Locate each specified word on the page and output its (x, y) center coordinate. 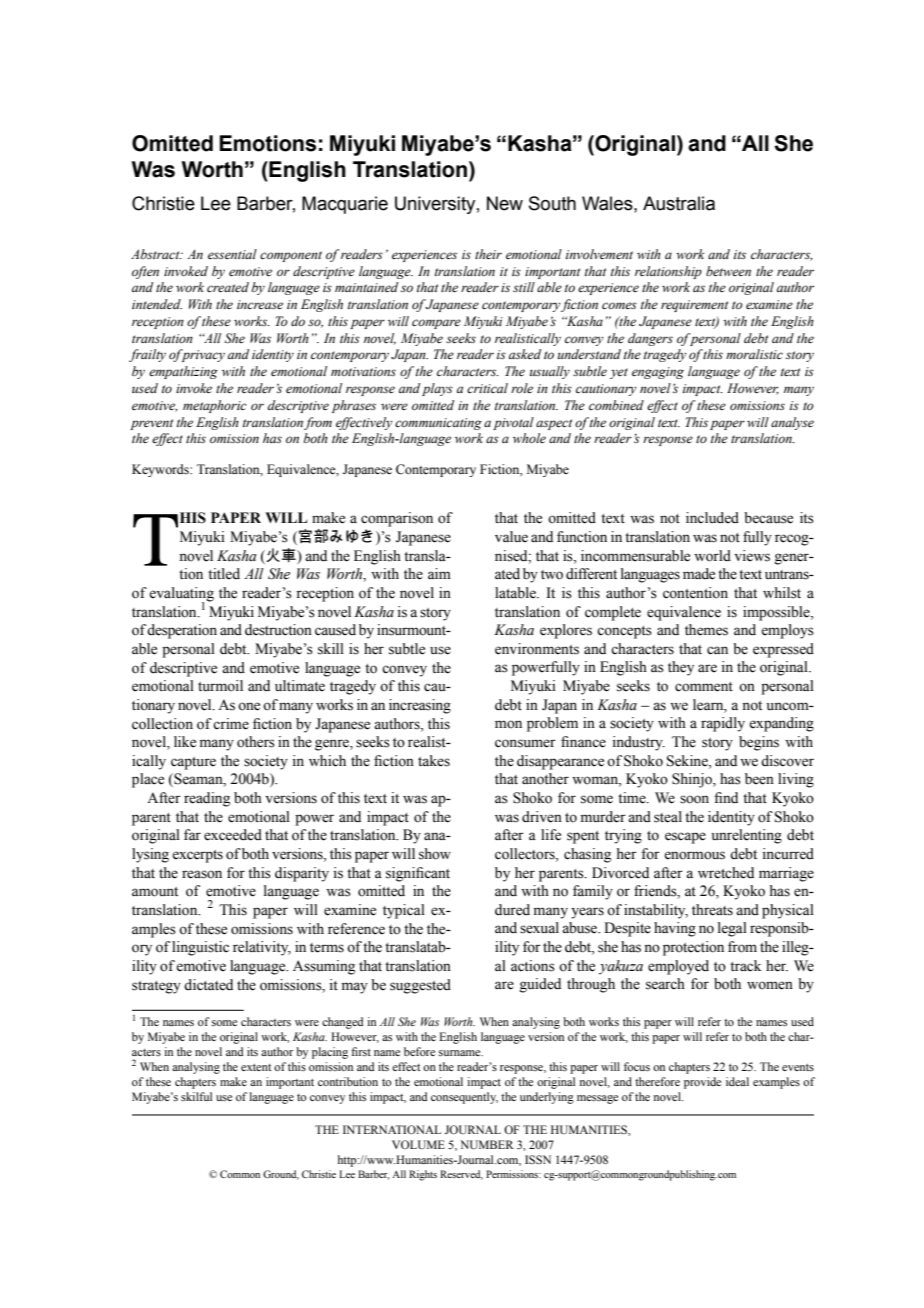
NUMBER (487, 1144)
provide (702, 1083)
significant (418, 874)
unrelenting (747, 836)
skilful (196, 1096)
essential (232, 254)
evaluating (181, 595)
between (728, 271)
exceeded (233, 835)
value (511, 537)
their (488, 254)
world (712, 556)
